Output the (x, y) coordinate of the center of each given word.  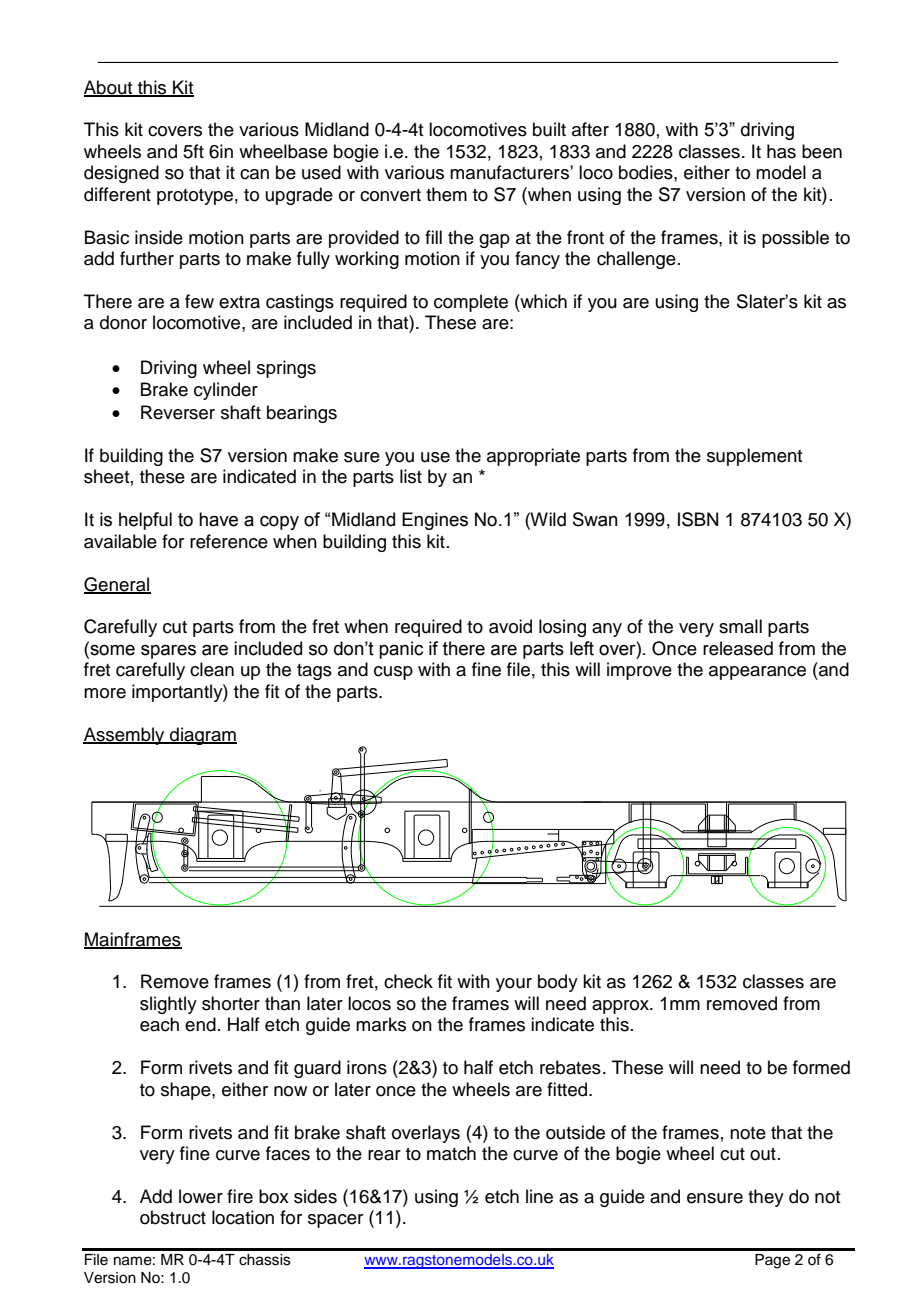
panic (401, 650)
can (254, 174)
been (822, 151)
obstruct (173, 1217)
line (539, 1196)
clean (212, 669)
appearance (757, 673)
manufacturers (510, 172)
